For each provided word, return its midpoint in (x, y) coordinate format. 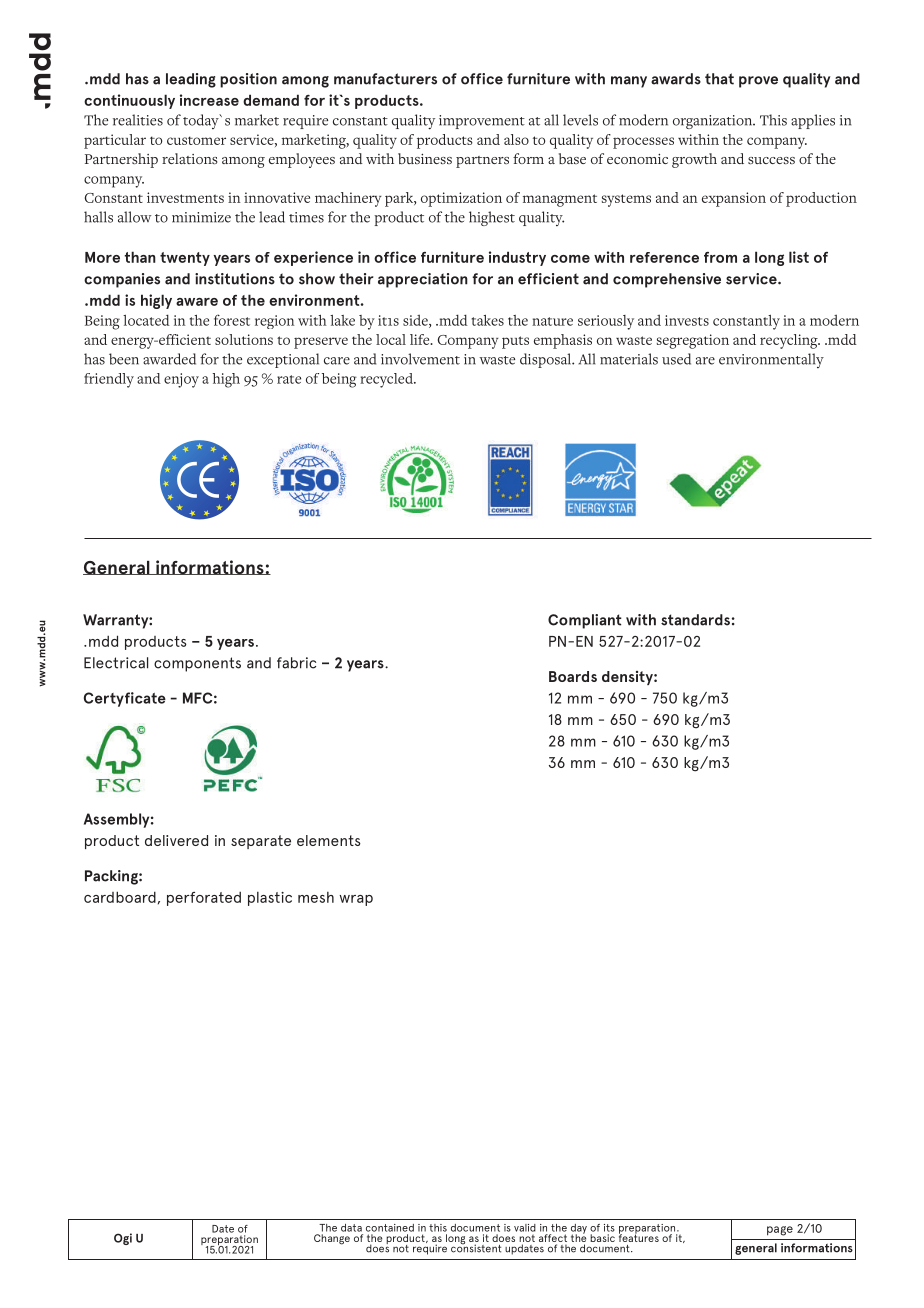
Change (332, 1239)
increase (209, 100)
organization (714, 122)
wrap (356, 900)
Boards (573, 676)
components (197, 664)
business (425, 158)
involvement (420, 359)
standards (695, 620)
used (676, 359)
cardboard (120, 897)
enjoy (181, 380)
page (780, 1231)
